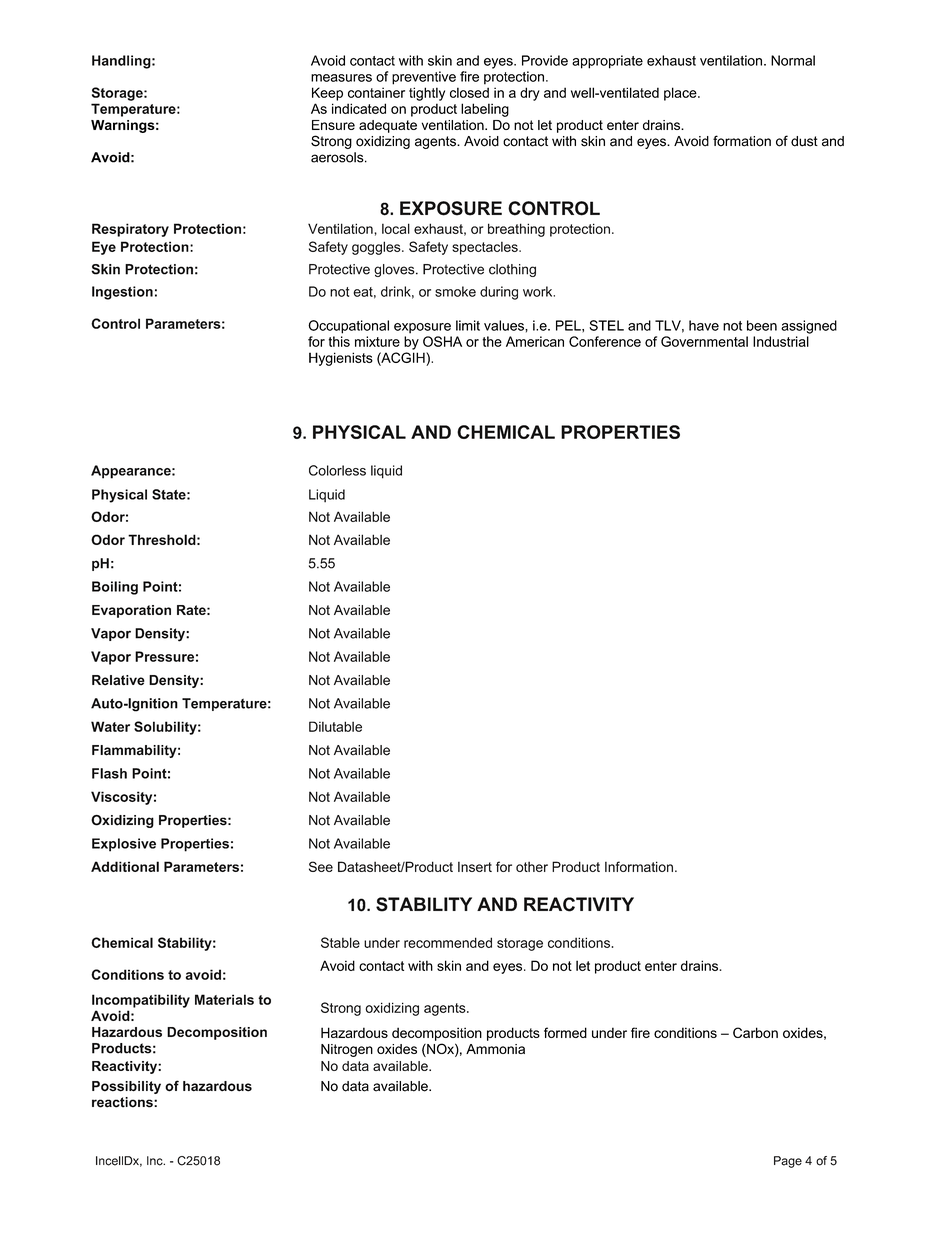 The height and width of the screenshot is (1233, 952). I want to click on Keep, so click(327, 94).
